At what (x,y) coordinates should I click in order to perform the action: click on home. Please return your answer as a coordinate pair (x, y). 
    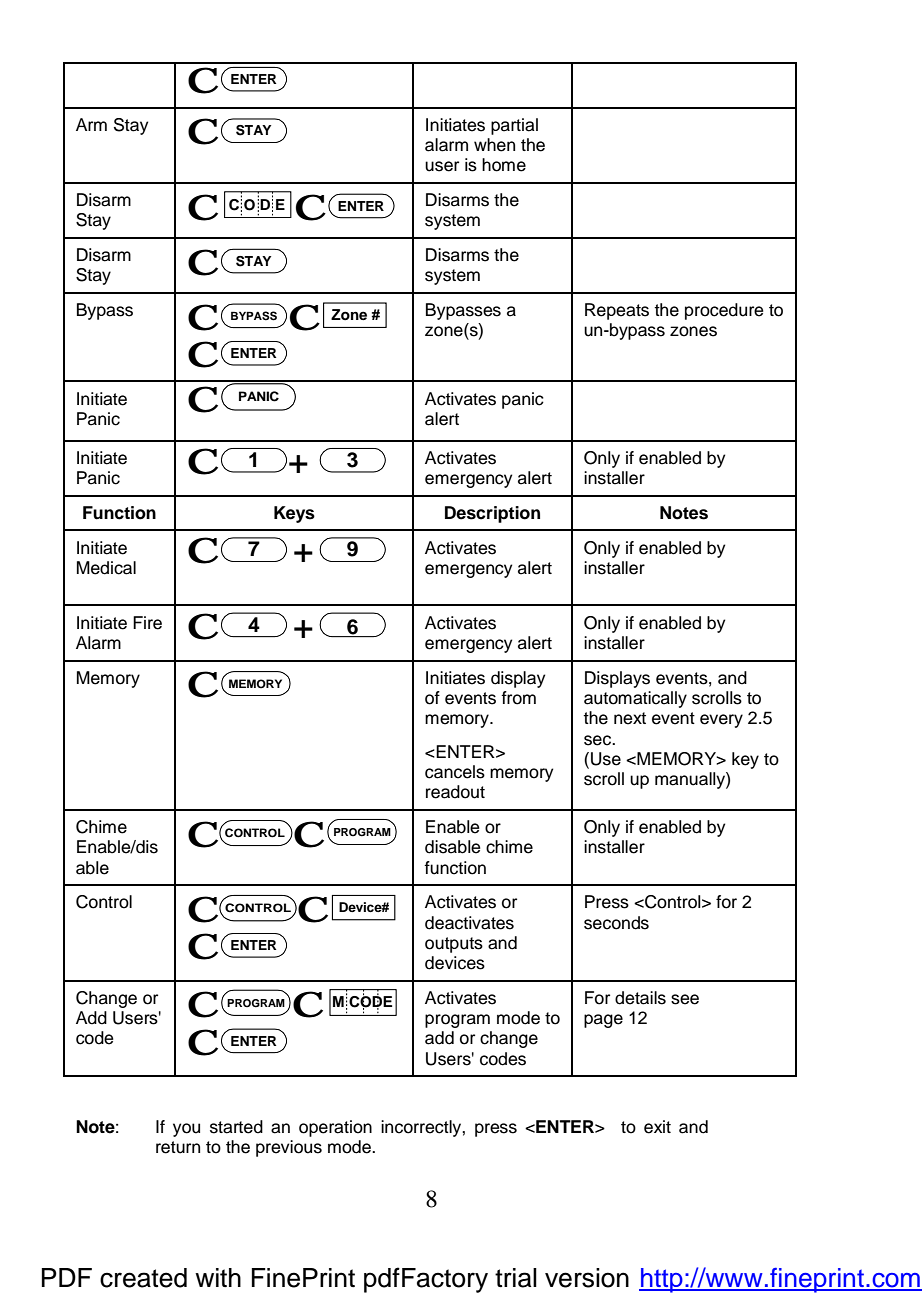
    Looking at the image, I should click on (504, 165).
